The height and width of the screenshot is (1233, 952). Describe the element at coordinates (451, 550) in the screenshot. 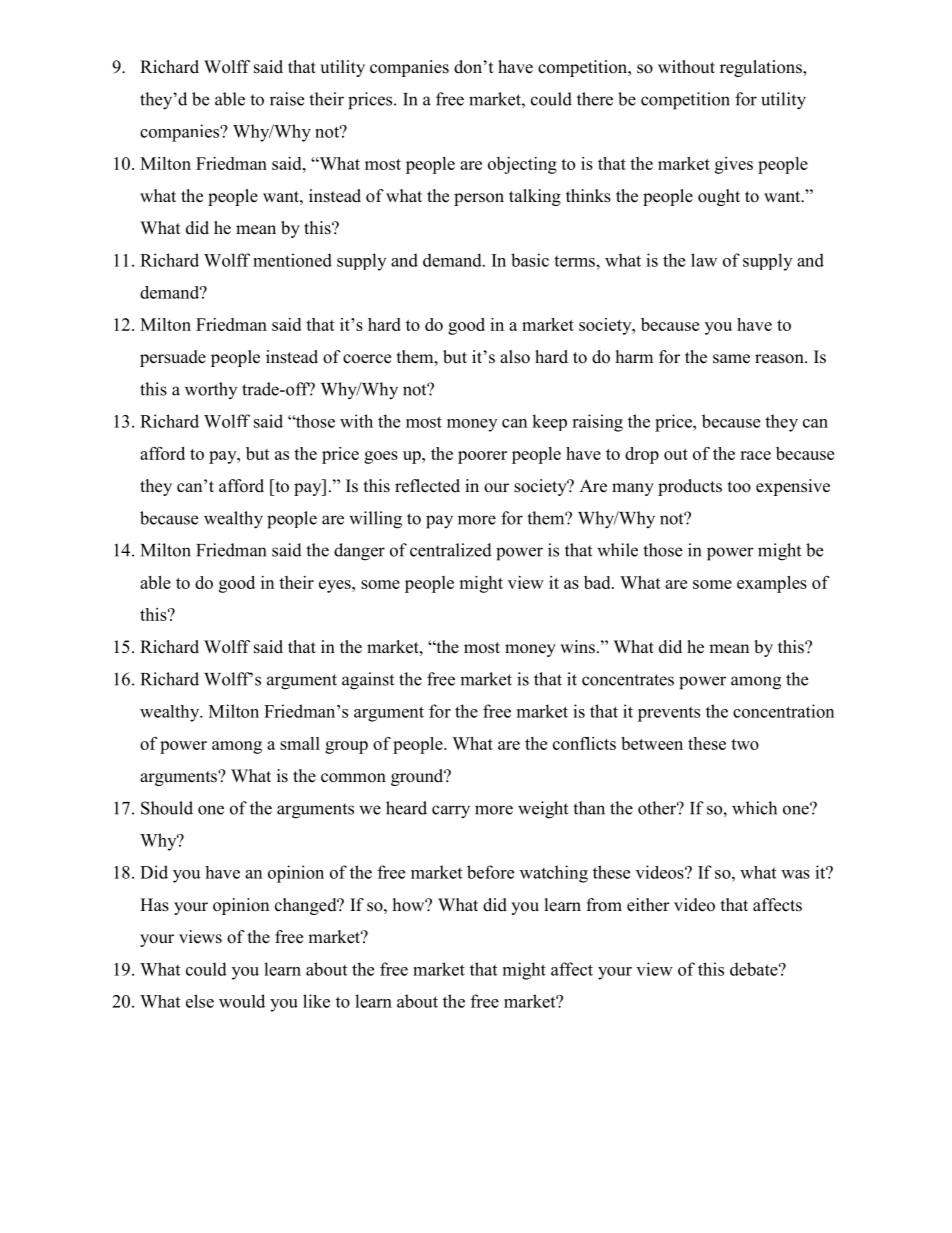

I see `centralized` at that location.
